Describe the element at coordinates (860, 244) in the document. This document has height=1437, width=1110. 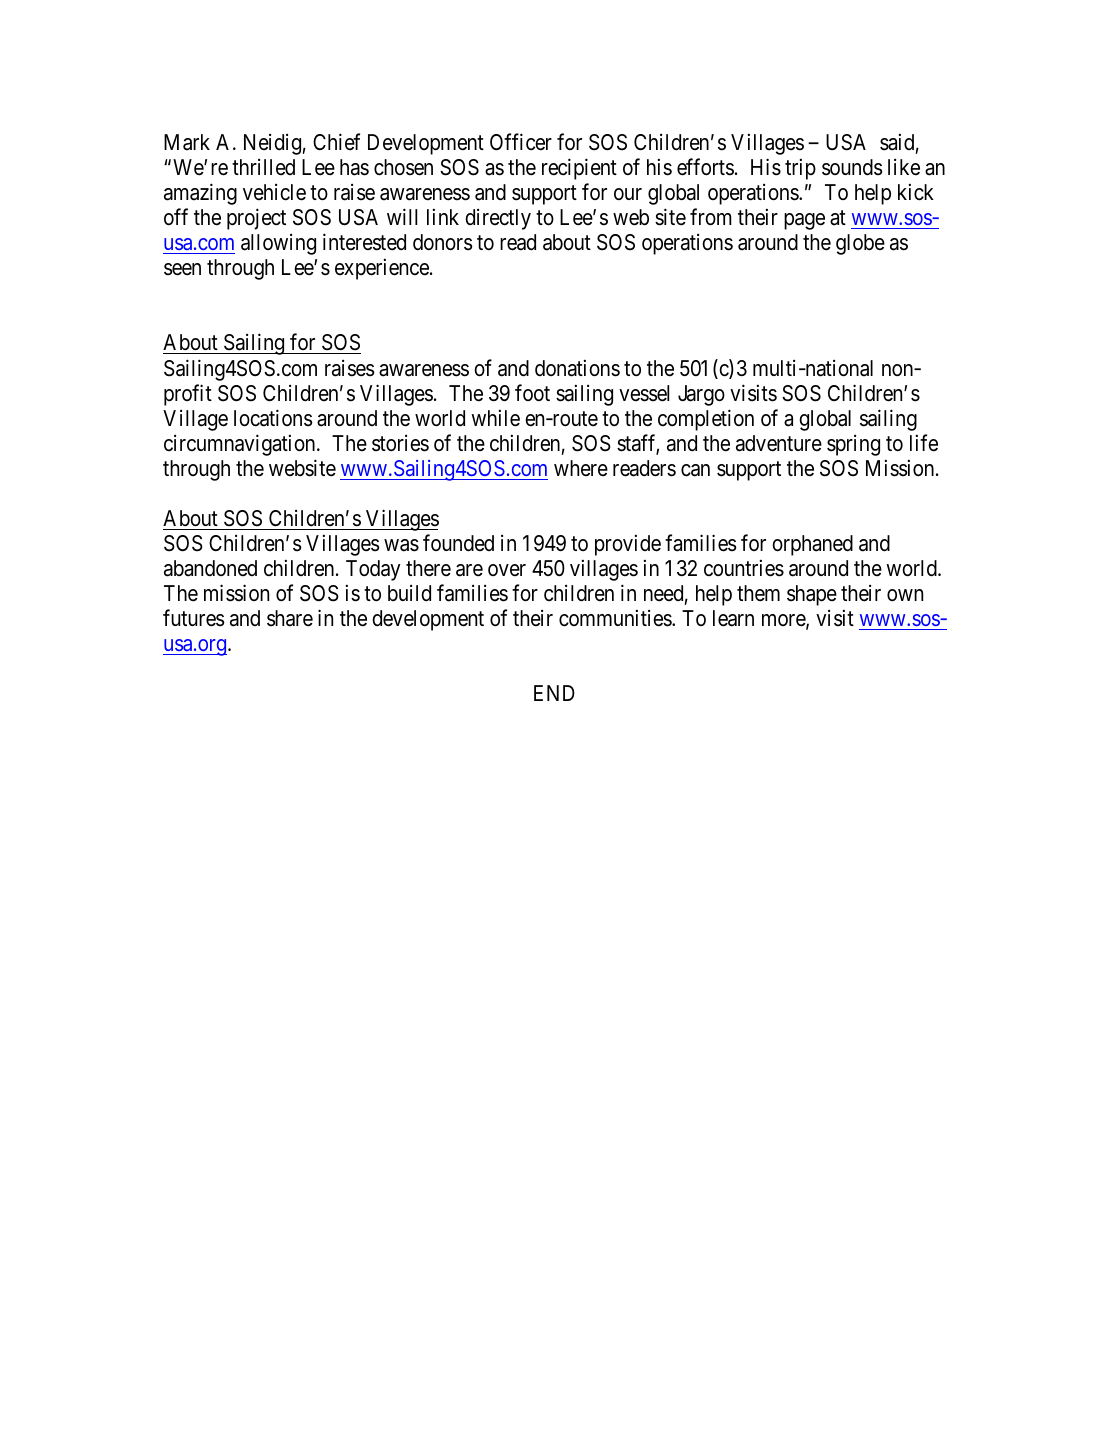
I see `globe` at that location.
